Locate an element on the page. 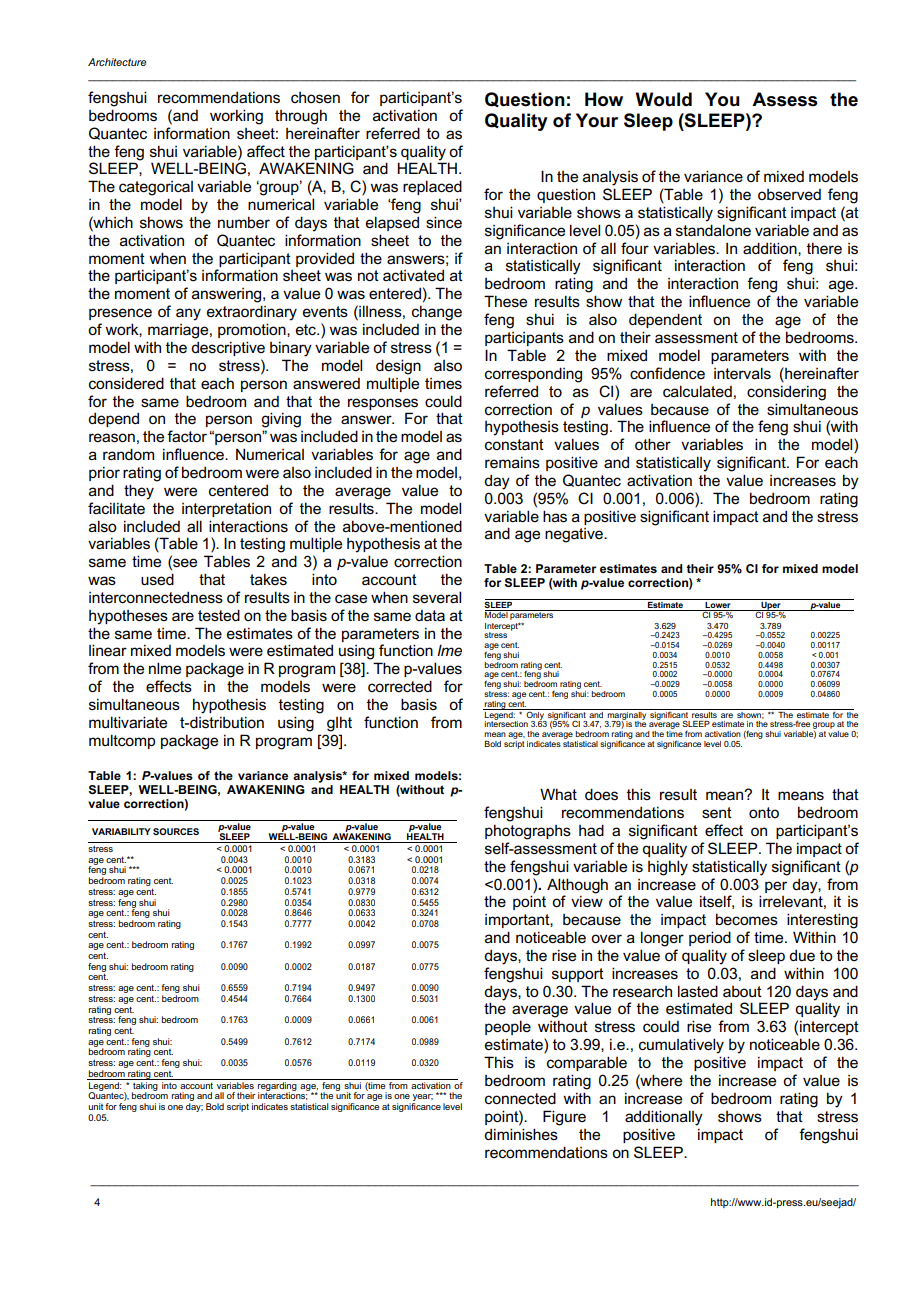 Image resolution: width=924 pixels, height=1308 pixels. factor is located at coordinates (187, 436).
